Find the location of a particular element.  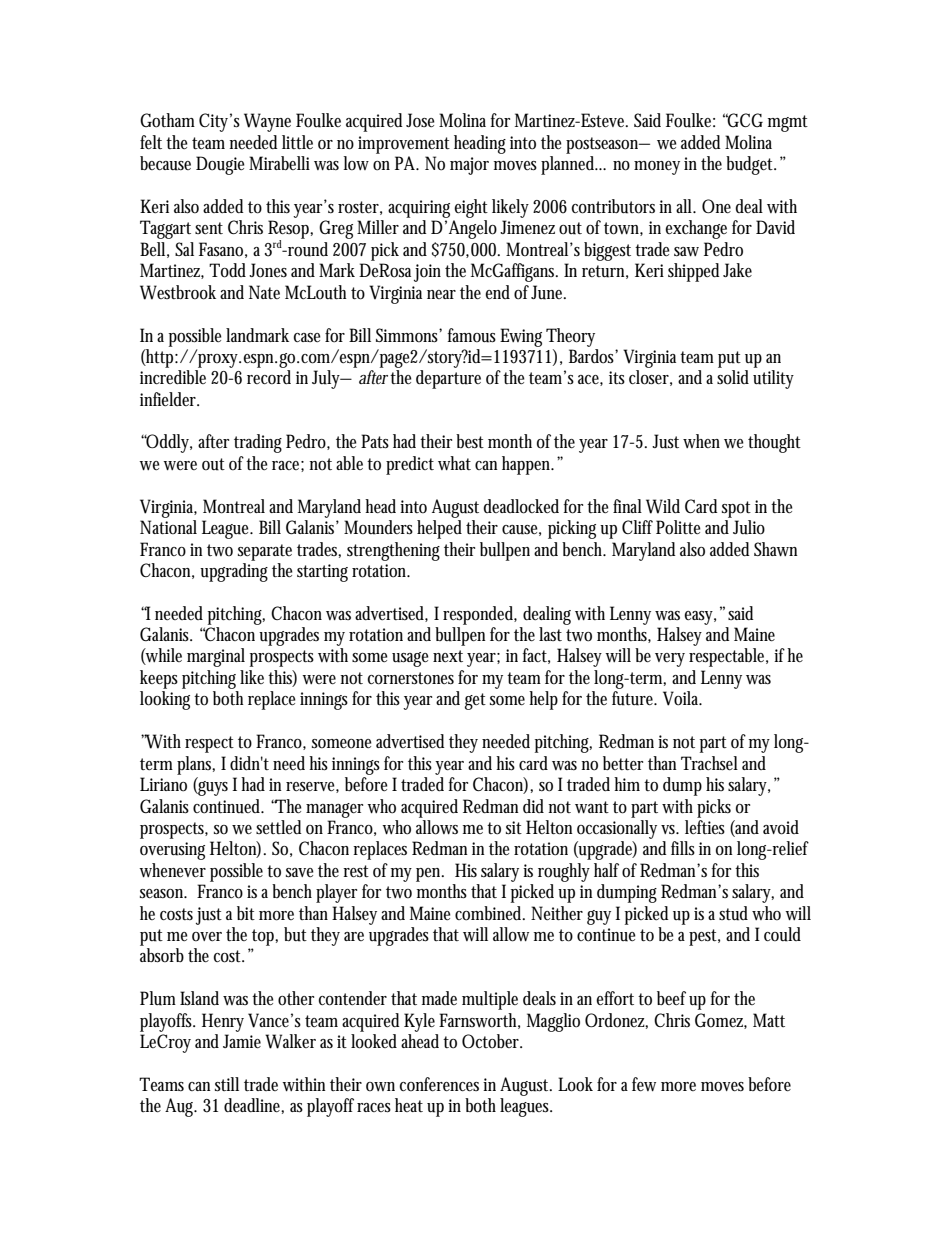

conferences is located at coordinates (439, 1084).
